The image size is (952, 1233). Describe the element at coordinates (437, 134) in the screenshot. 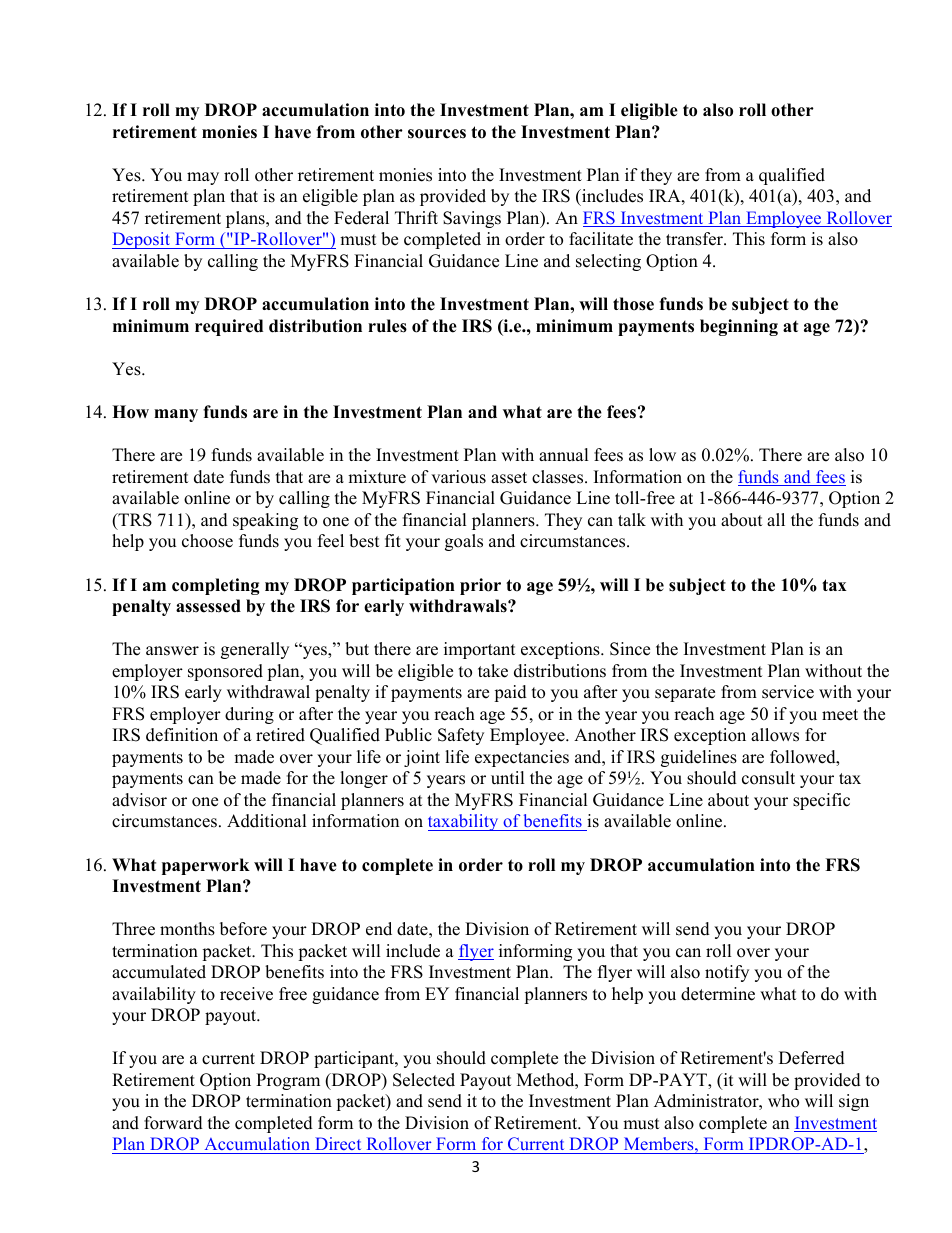

I see `sources` at that location.
